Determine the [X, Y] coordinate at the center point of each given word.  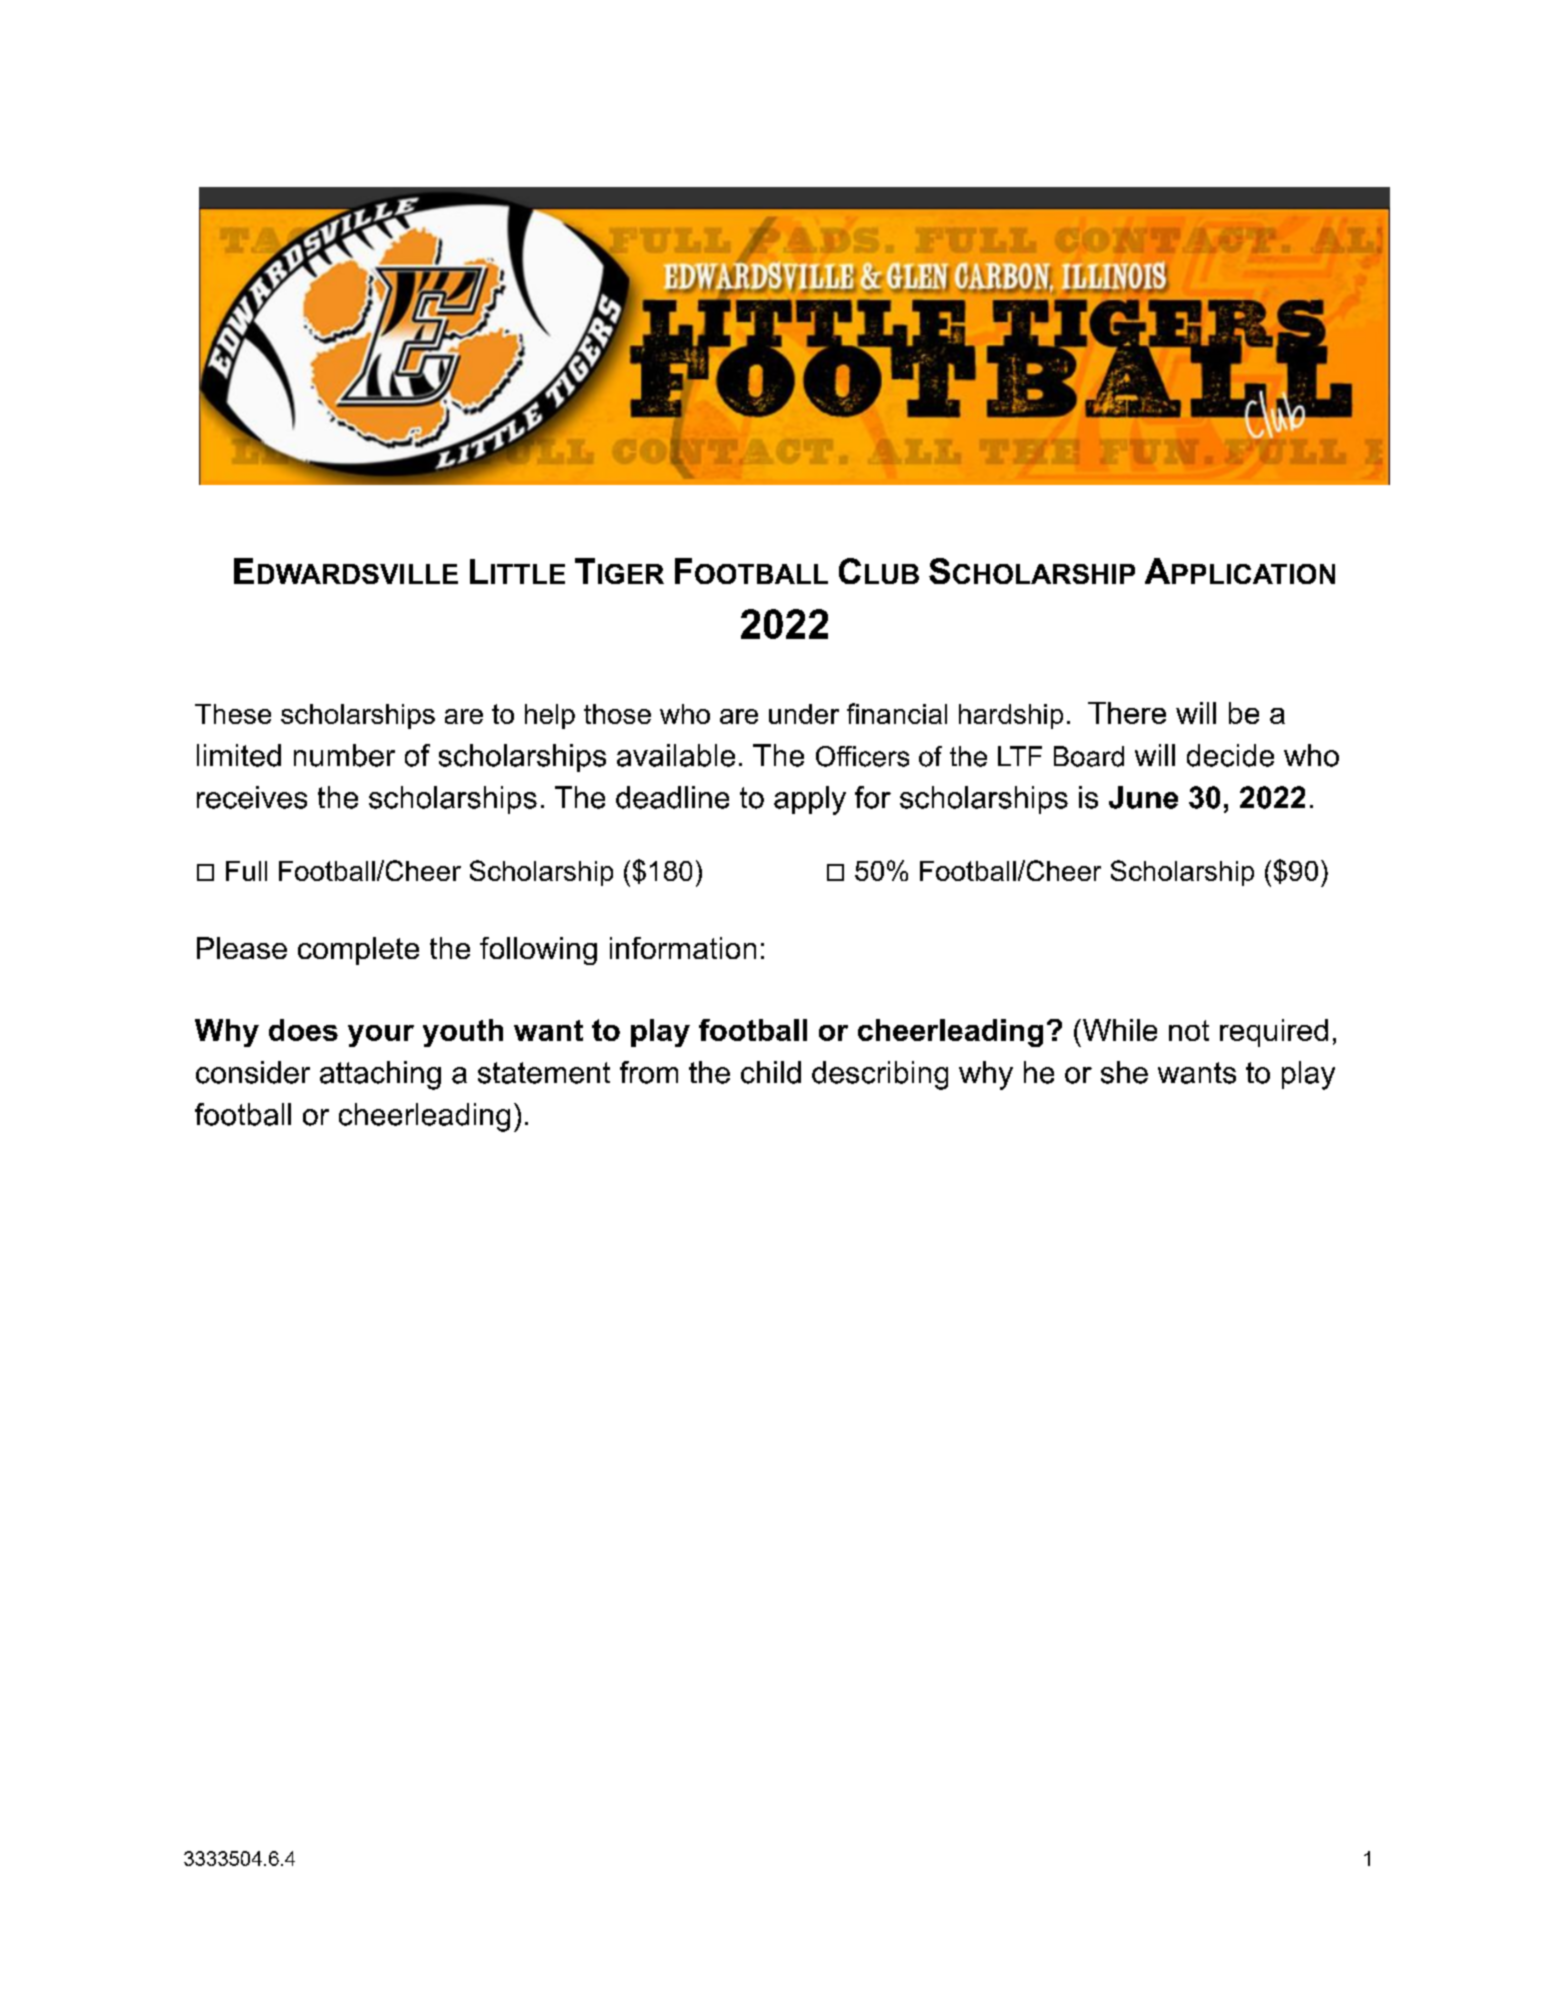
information [683, 948]
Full [246, 871]
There [1127, 713]
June [1143, 797]
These [233, 714]
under [804, 714]
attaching [380, 1075]
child [771, 1072]
